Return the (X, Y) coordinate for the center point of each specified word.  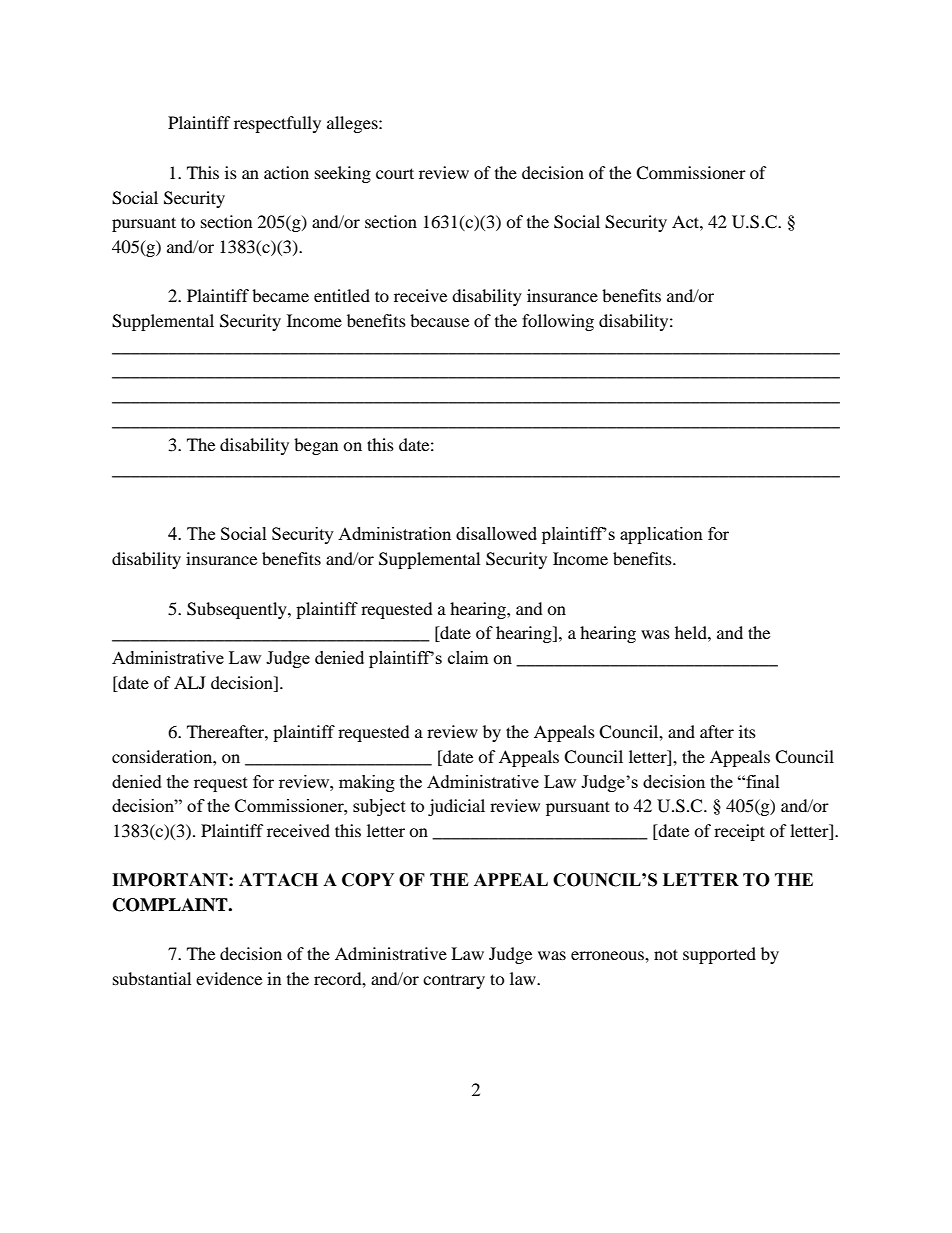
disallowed (496, 533)
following (558, 322)
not (666, 954)
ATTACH (278, 880)
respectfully (277, 124)
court (395, 173)
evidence (229, 978)
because (439, 320)
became (280, 295)
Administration (394, 533)
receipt (739, 832)
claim (468, 657)
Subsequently (238, 610)
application (661, 535)
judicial (456, 807)
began (316, 446)
